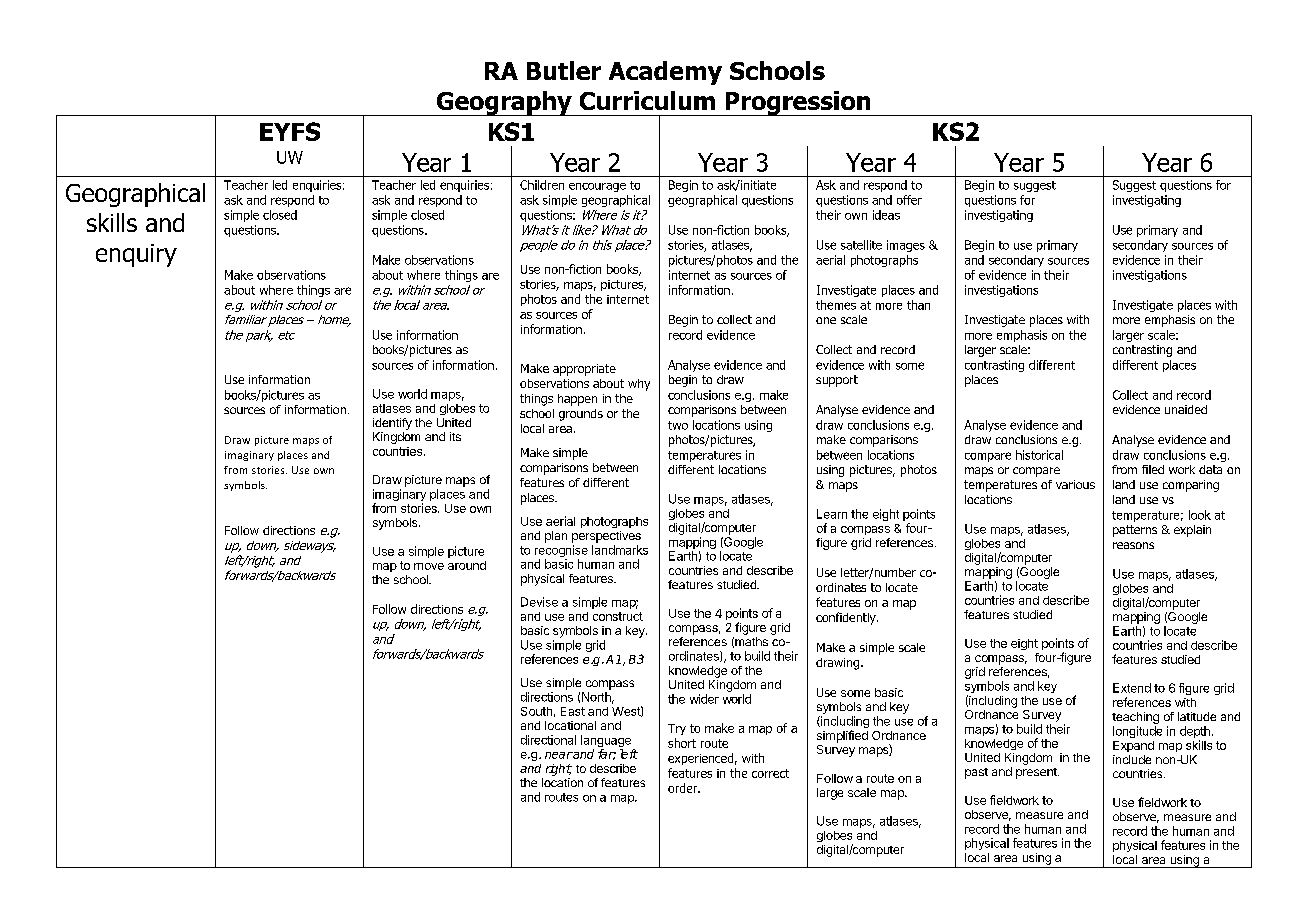 This screenshot has height=924, width=1308. What do you see at coordinates (647, 100) in the screenshot?
I see `Curriculum` at bounding box center [647, 100].
